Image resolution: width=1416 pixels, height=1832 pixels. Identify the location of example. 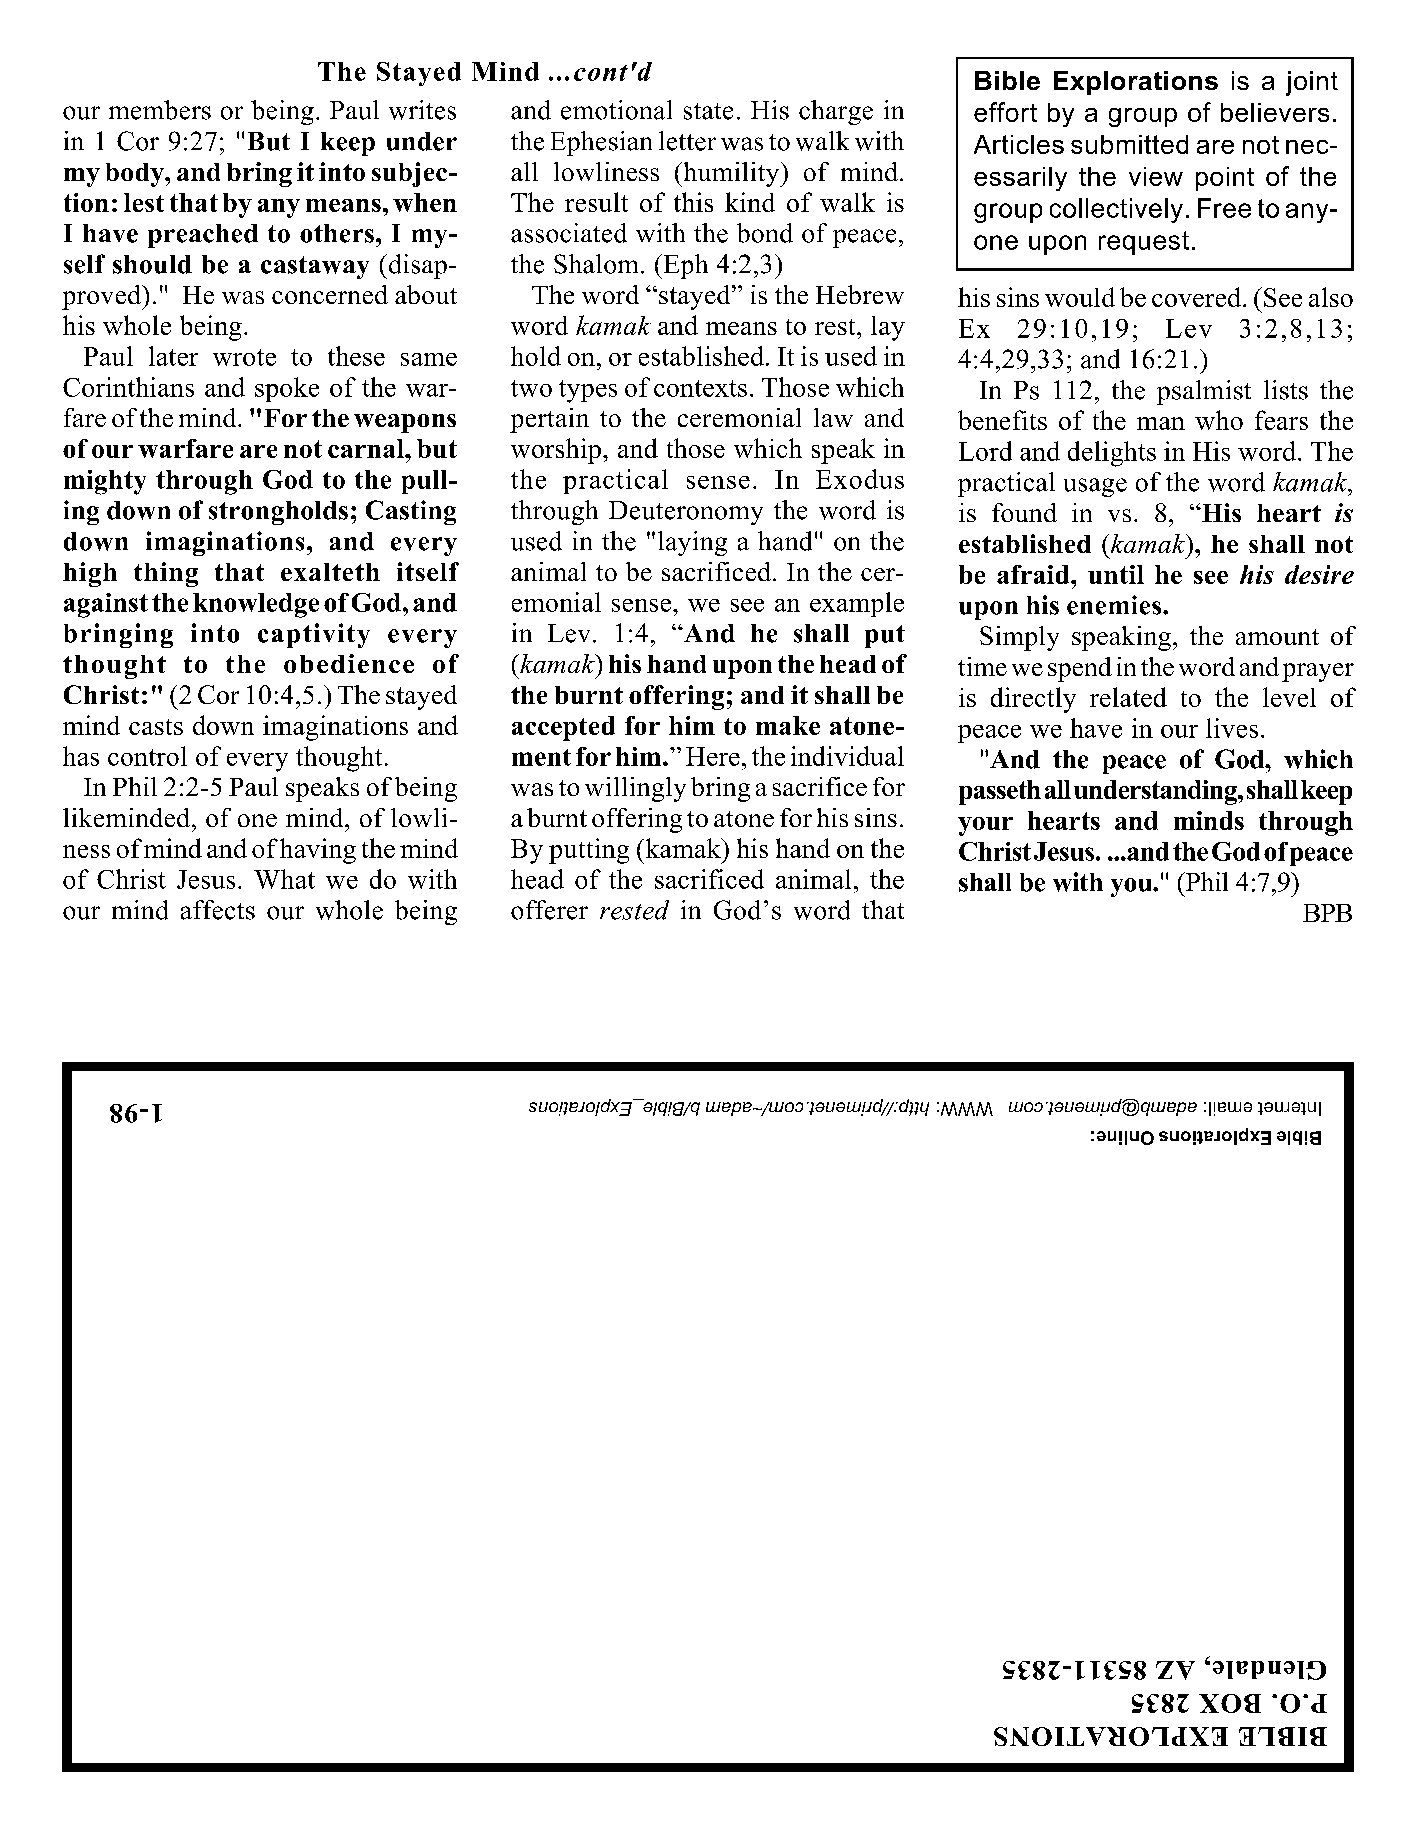
(857, 604).
